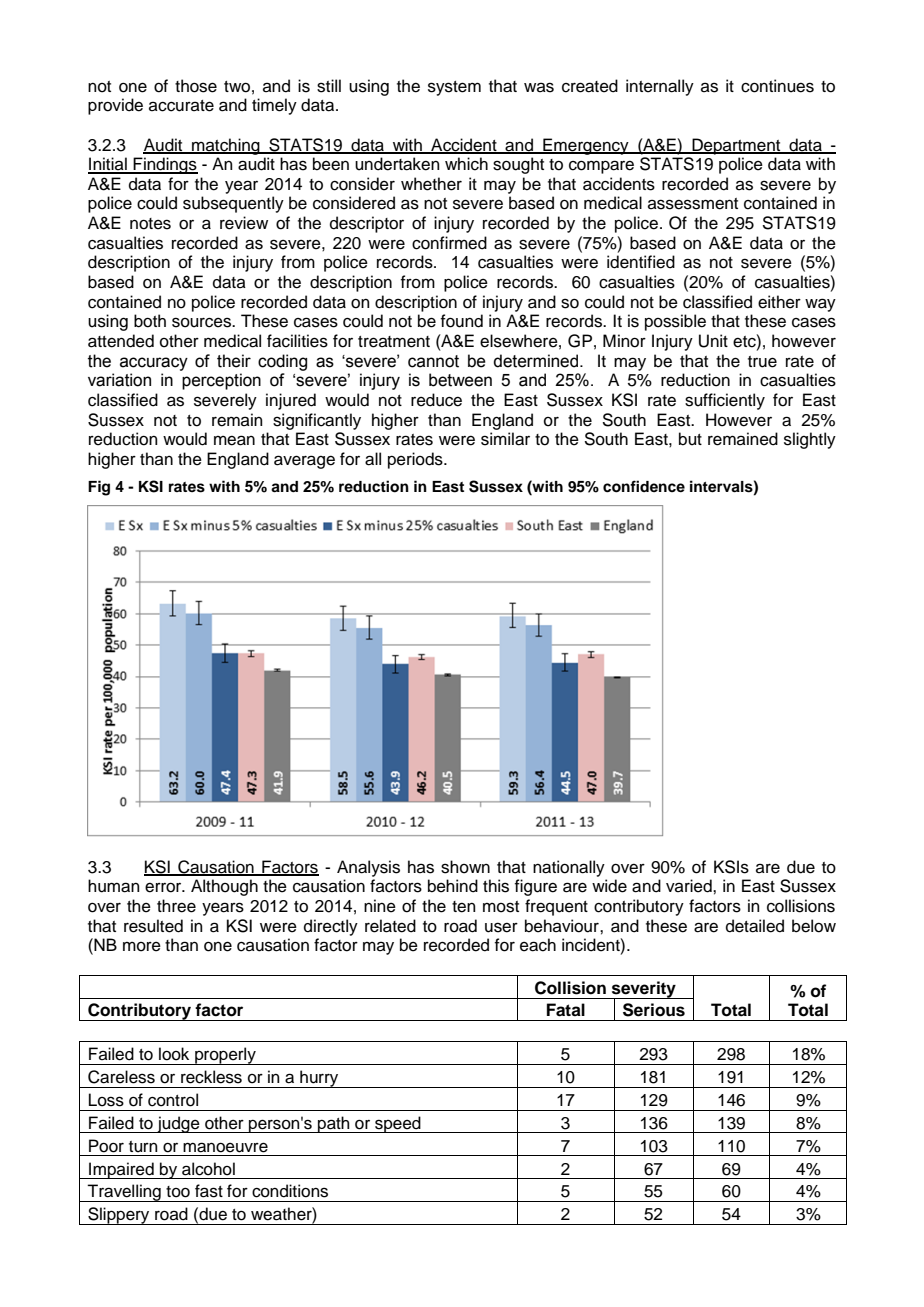 This screenshot has width=924, height=1307. What do you see at coordinates (196, 86) in the screenshot?
I see `those` at bounding box center [196, 86].
